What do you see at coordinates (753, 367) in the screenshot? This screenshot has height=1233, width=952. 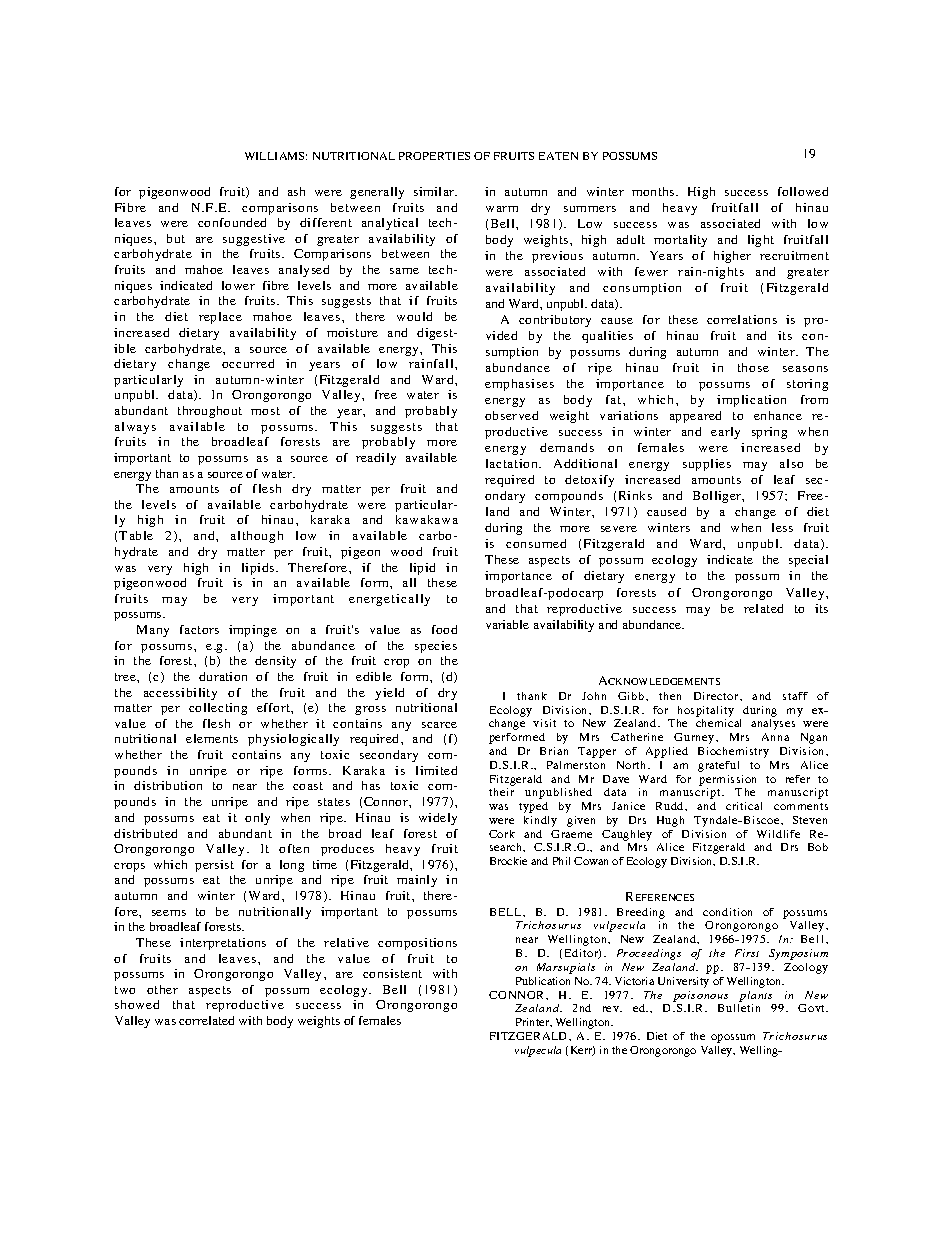 I see `those` at bounding box center [753, 367].
